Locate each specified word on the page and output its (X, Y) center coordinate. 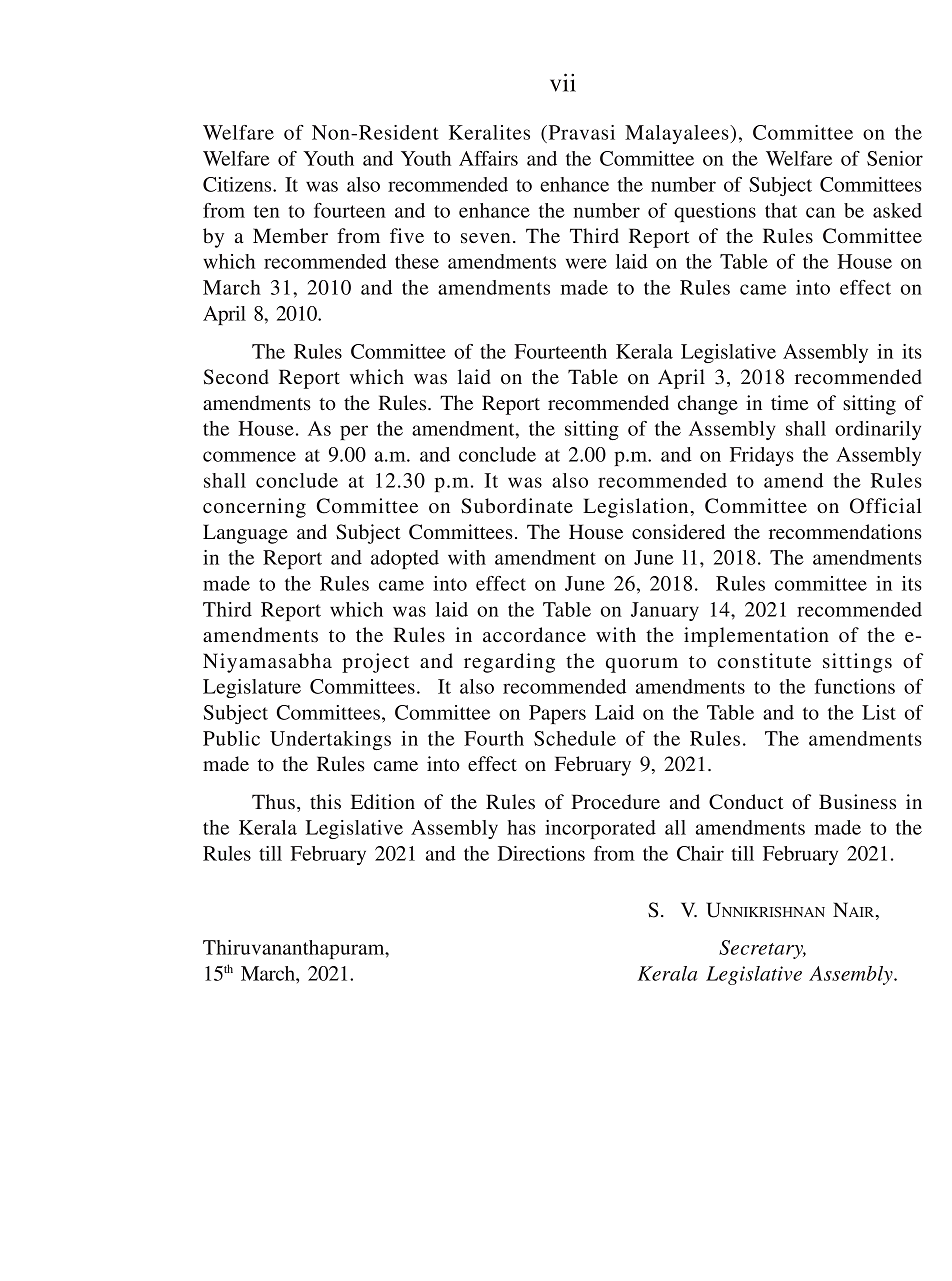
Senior (895, 158)
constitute (764, 660)
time (789, 402)
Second (236, 377)
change (708, 405)
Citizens (238, 184)
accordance (534, 634)
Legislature (252, 688)
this (325, 801)
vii (563, 82)
